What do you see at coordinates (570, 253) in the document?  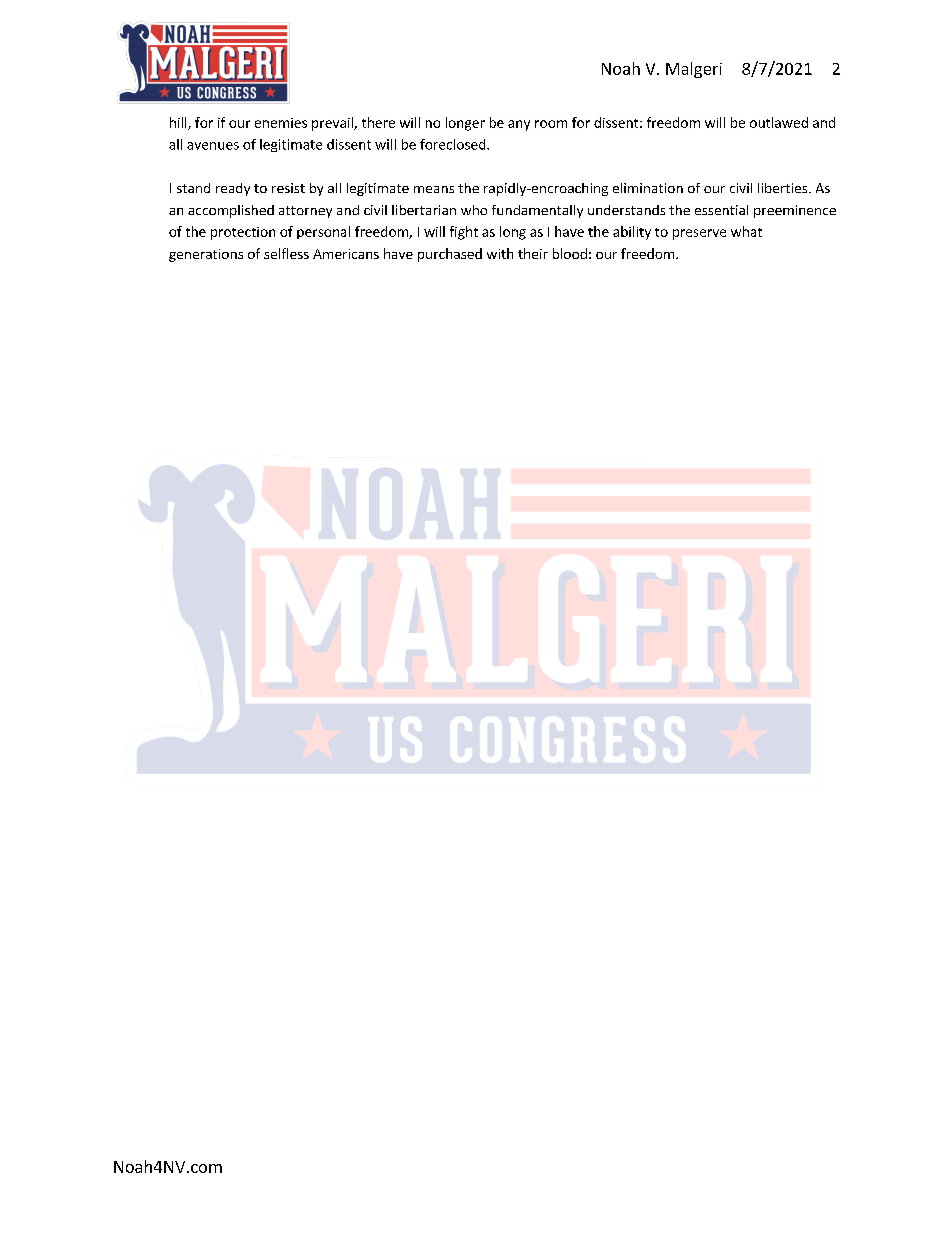 I see `blood` at bounding box center [570, 253].
